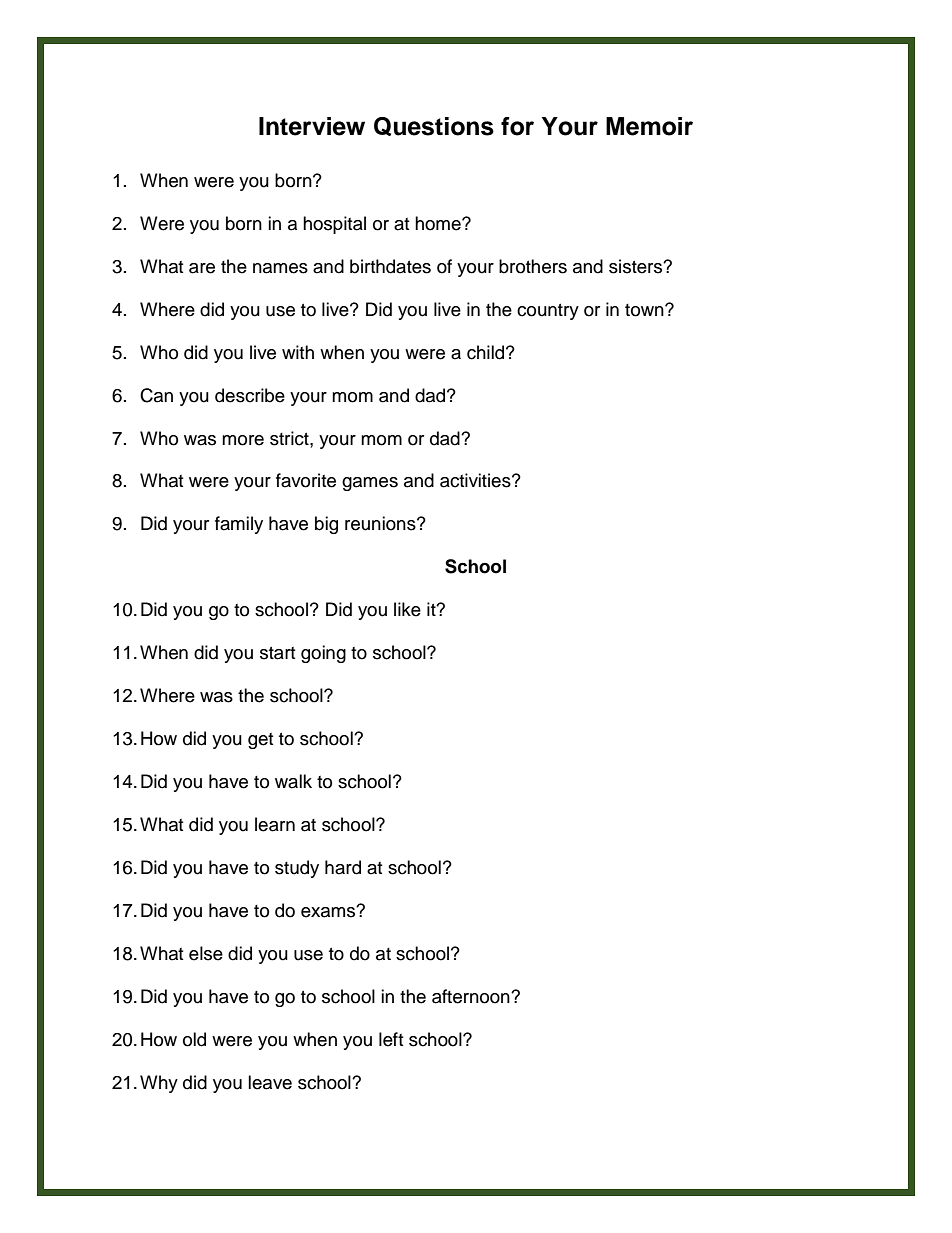  Describe the element at coordinates (194, 1039) in the image. I see `old` at that location.
